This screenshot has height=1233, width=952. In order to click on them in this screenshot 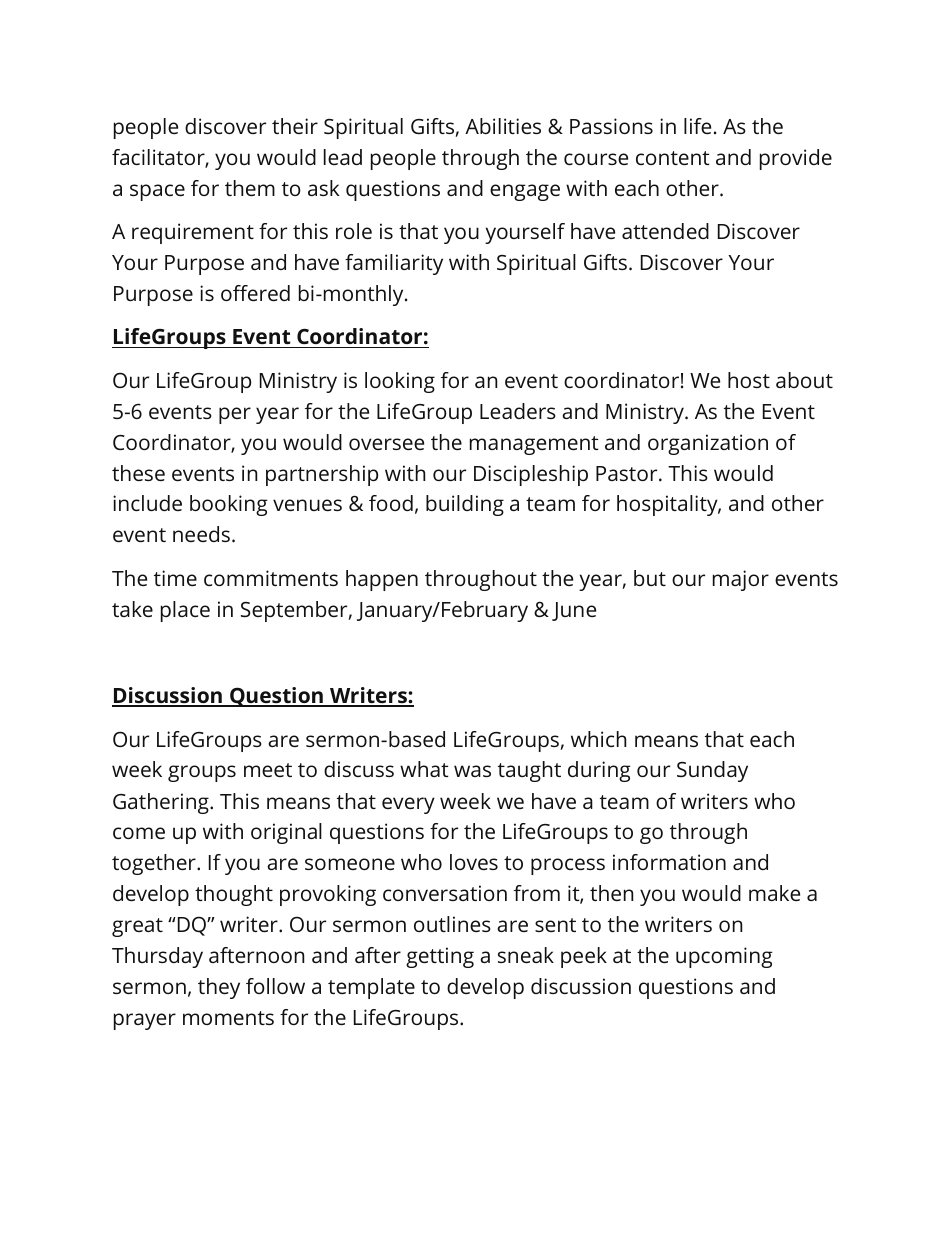, I will do `click(250, 188)`.
